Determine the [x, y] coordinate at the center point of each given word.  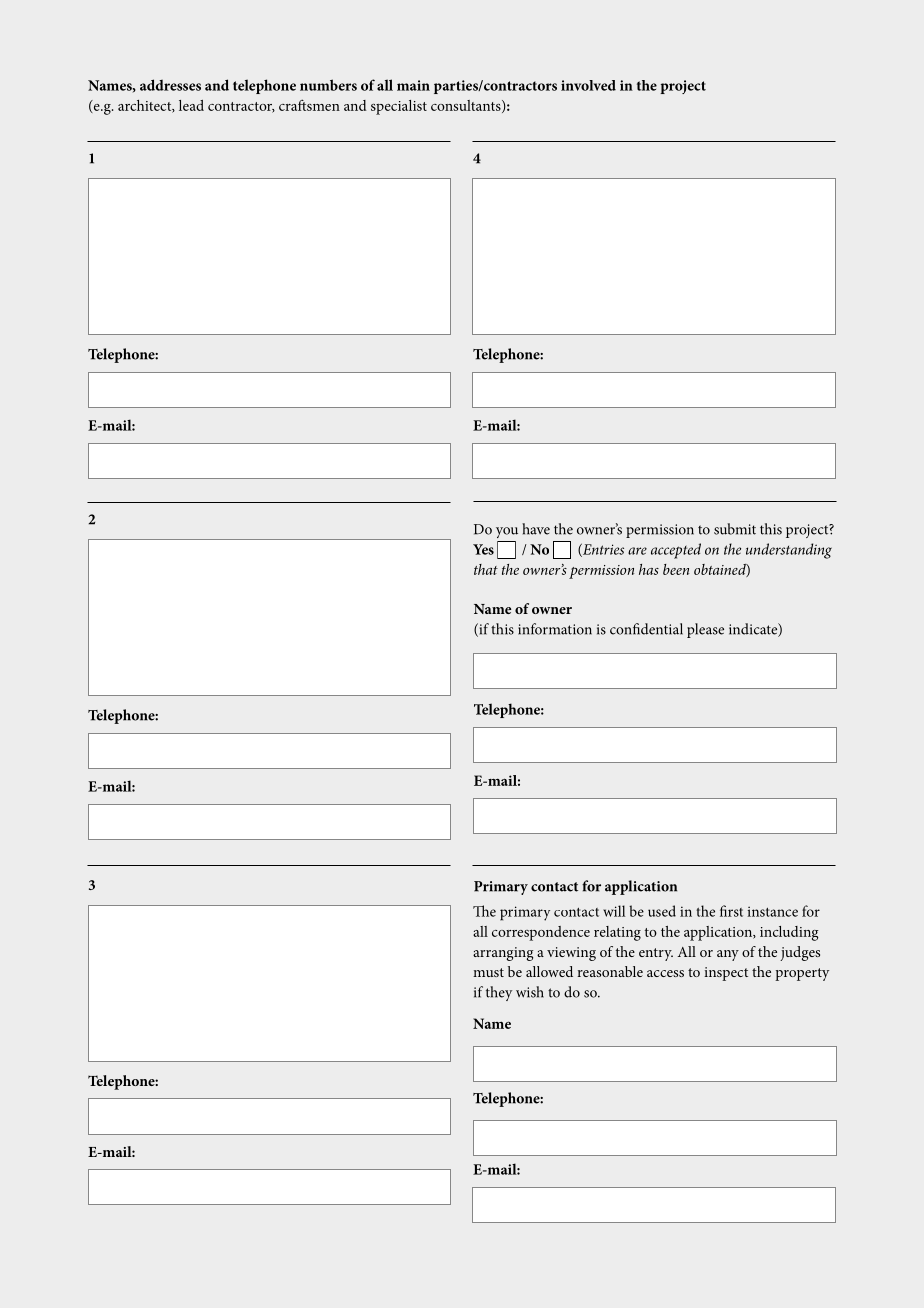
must [488, 972]
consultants [467, 106]
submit [735, 529]
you [507, 532]
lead [191, 105]
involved [588, 85]
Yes [483, 549]
